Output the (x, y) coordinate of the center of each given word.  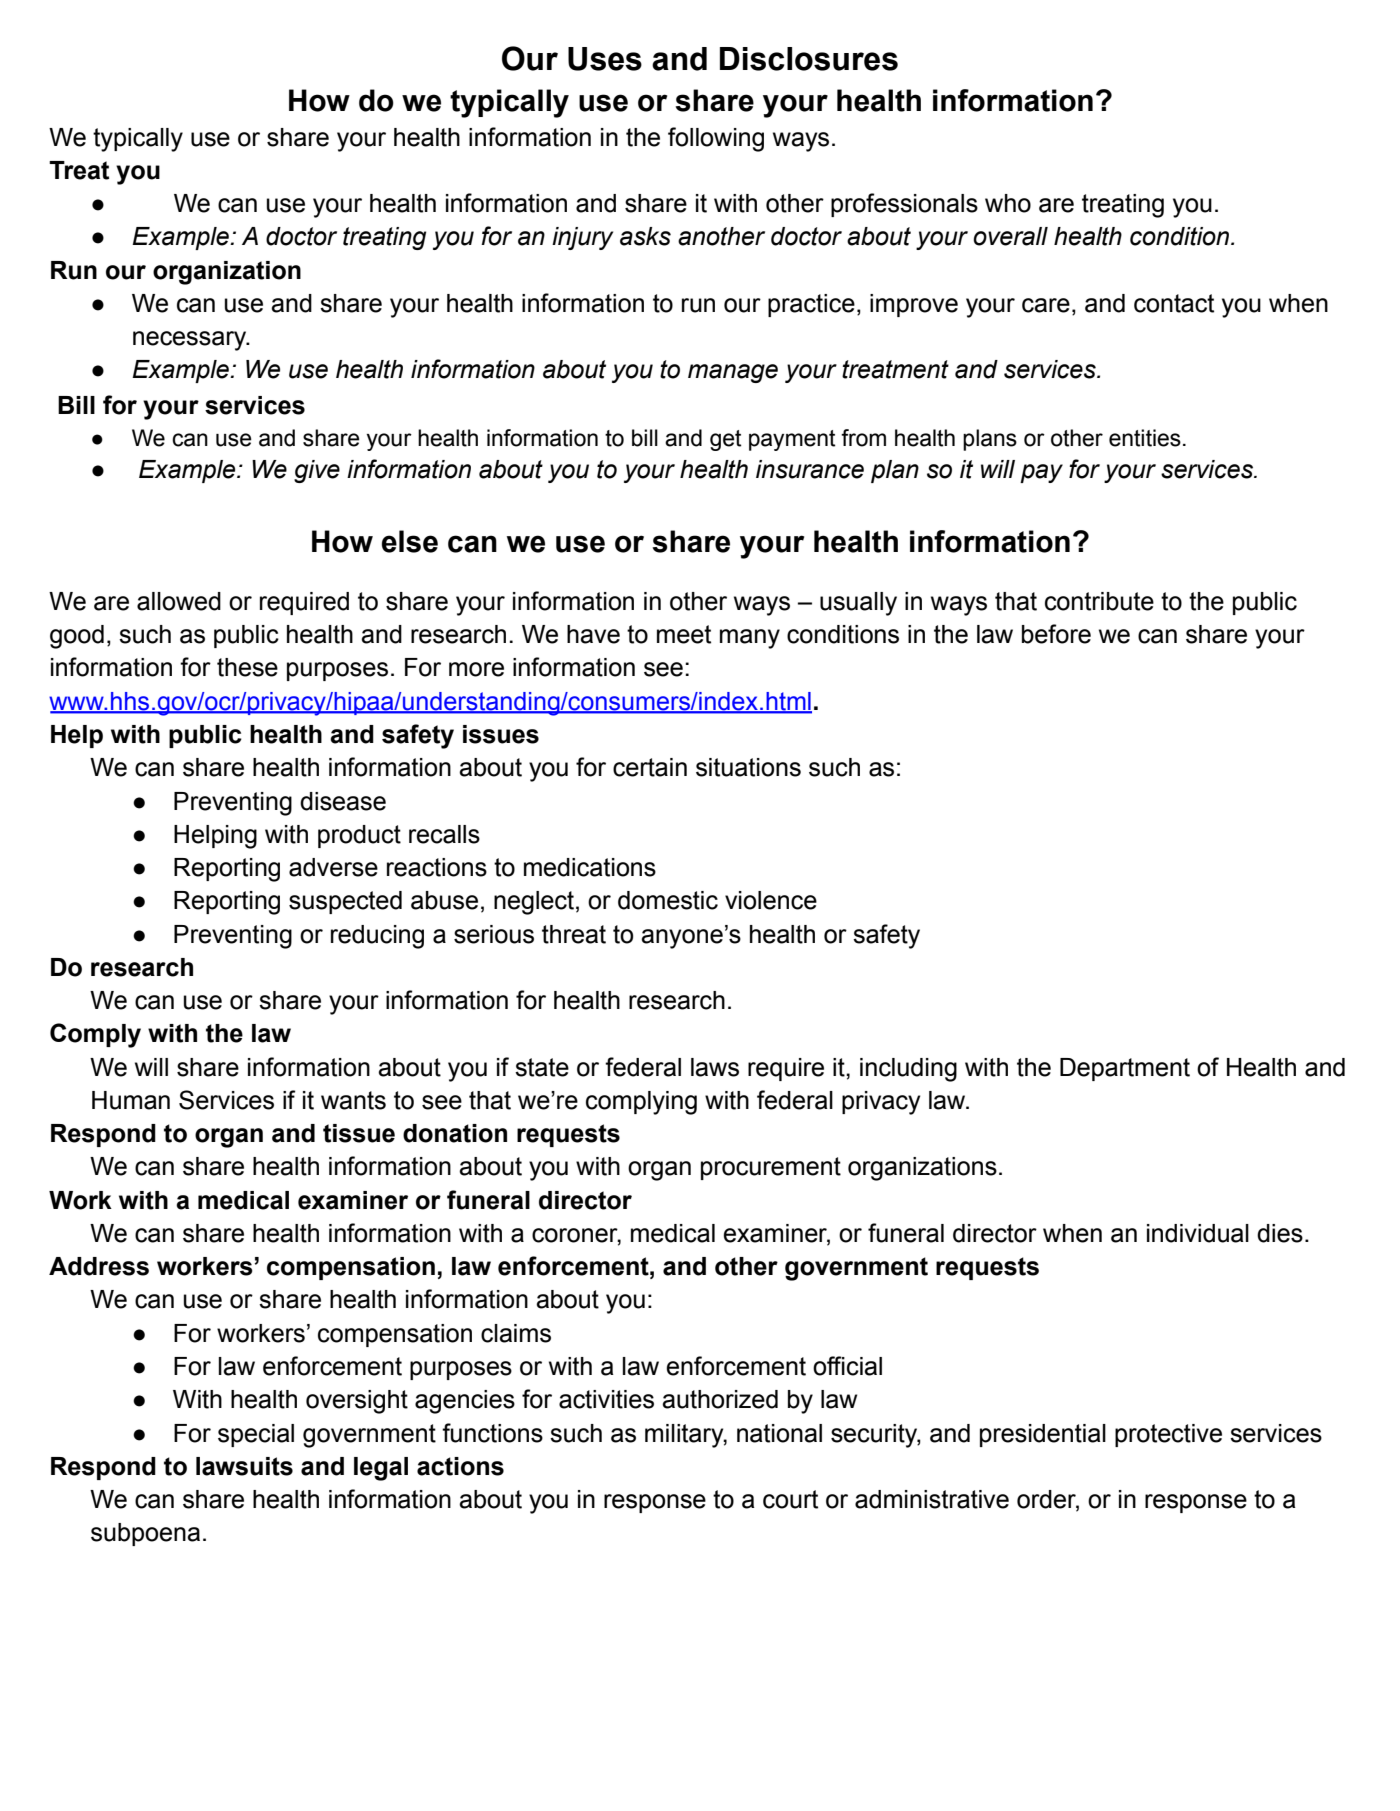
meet (684, 634)
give (317, 471)
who (1008, 203)
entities (1145, 438)
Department (1125, 1069)
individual (1198, 1233)
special (256, 1435)
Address (99, 1266)
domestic (668, 900)
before (1056, 634)
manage (733, 373)
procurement (771, 1168)
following (716, 139)
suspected (345, 902)
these (247, 667)
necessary (191, 341)
